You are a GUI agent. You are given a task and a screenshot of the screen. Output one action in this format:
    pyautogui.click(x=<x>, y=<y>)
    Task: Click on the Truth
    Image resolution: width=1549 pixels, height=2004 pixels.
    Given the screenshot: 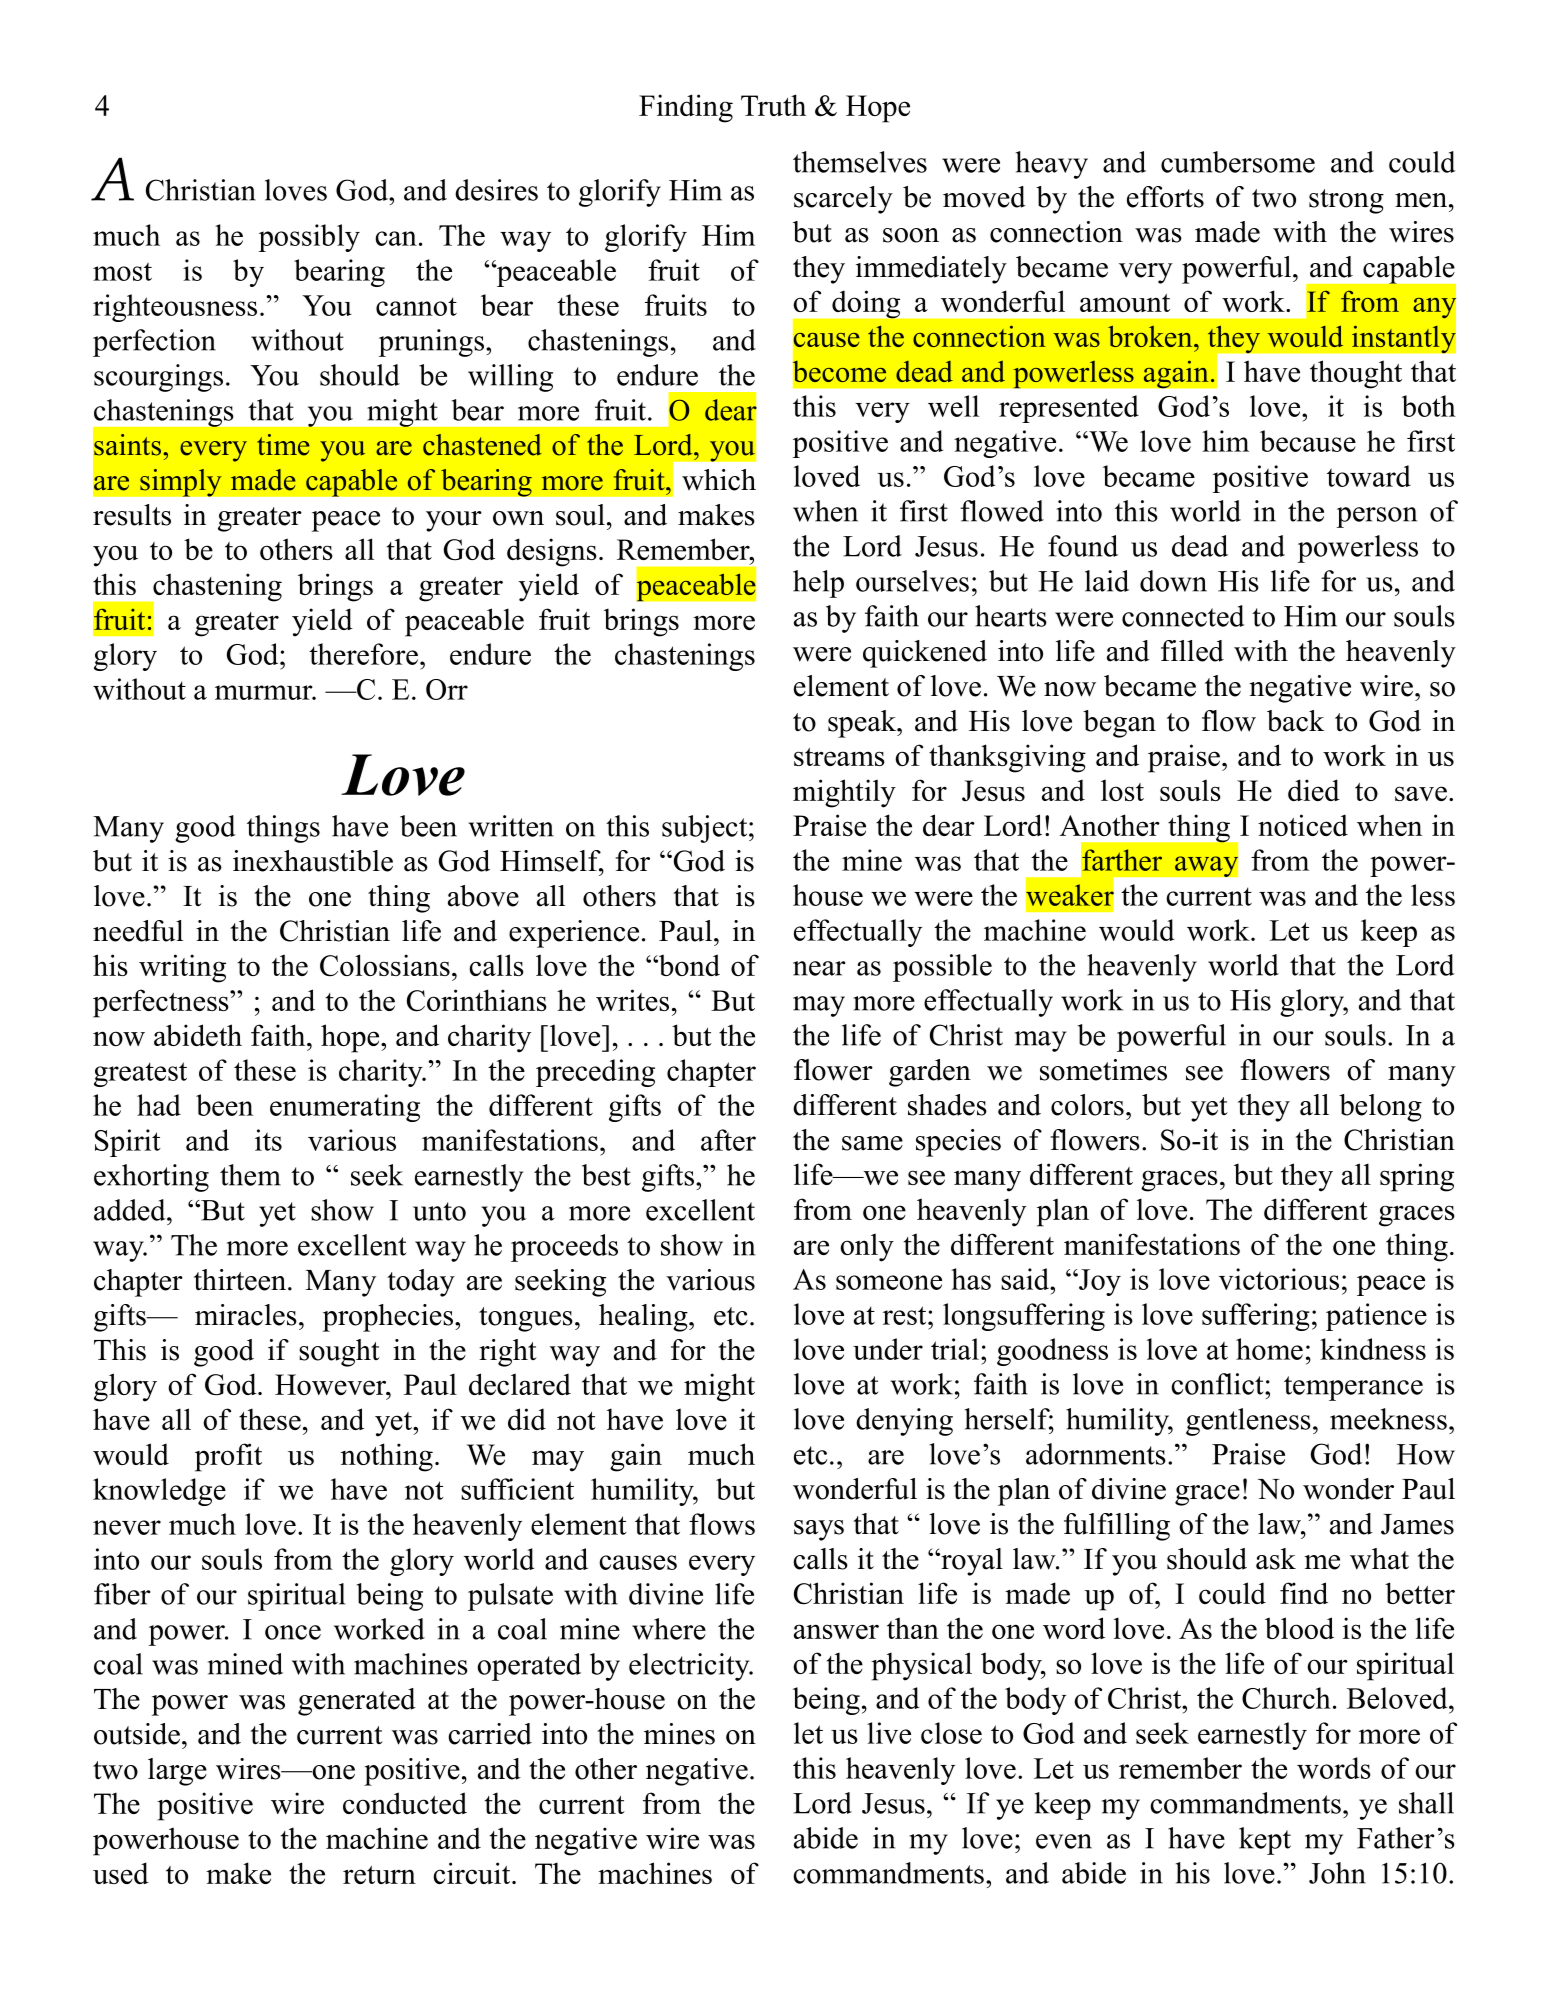 What is the action you would take?
    pyautogui.click(x=773, y=105)
